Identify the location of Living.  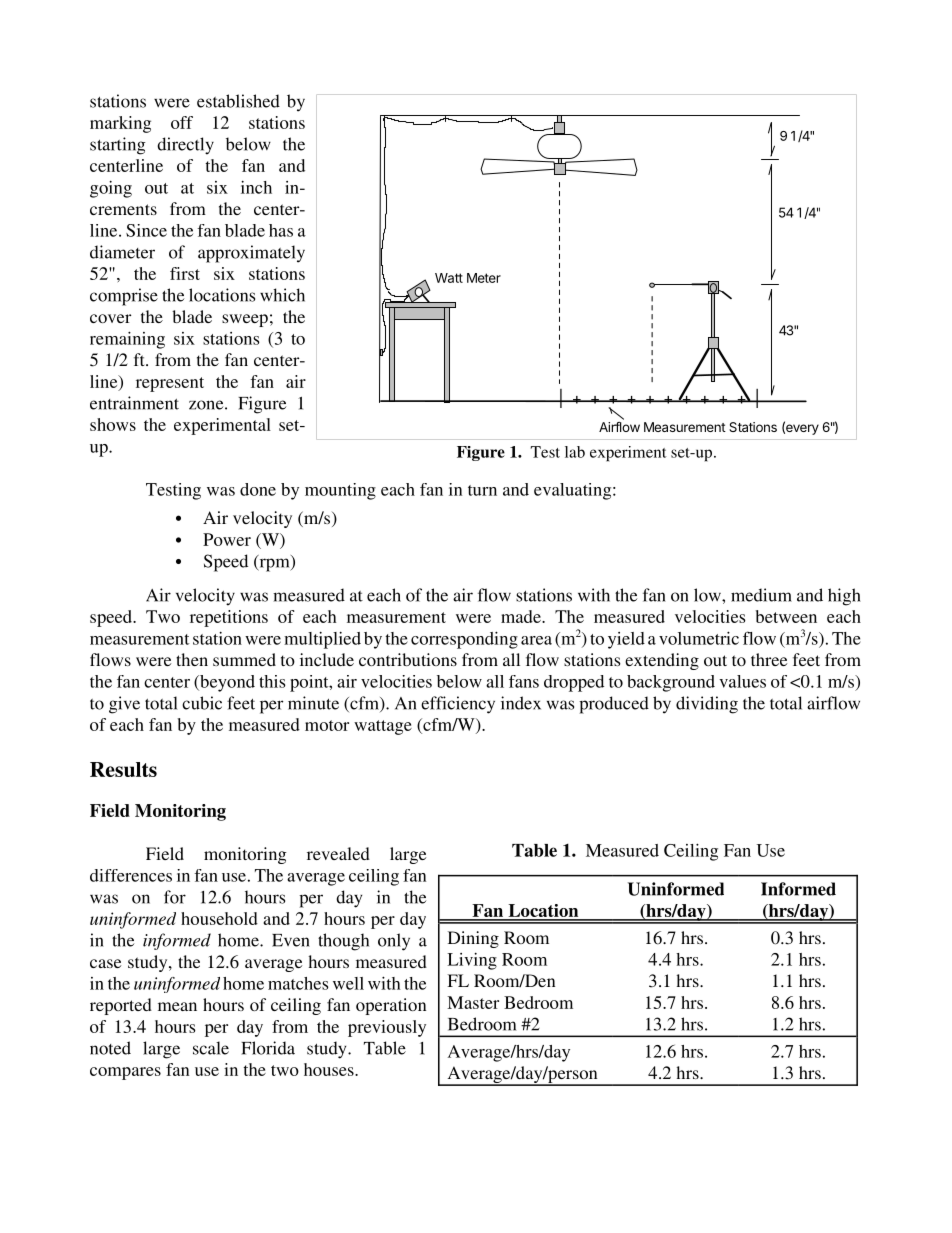
(472, 961).
